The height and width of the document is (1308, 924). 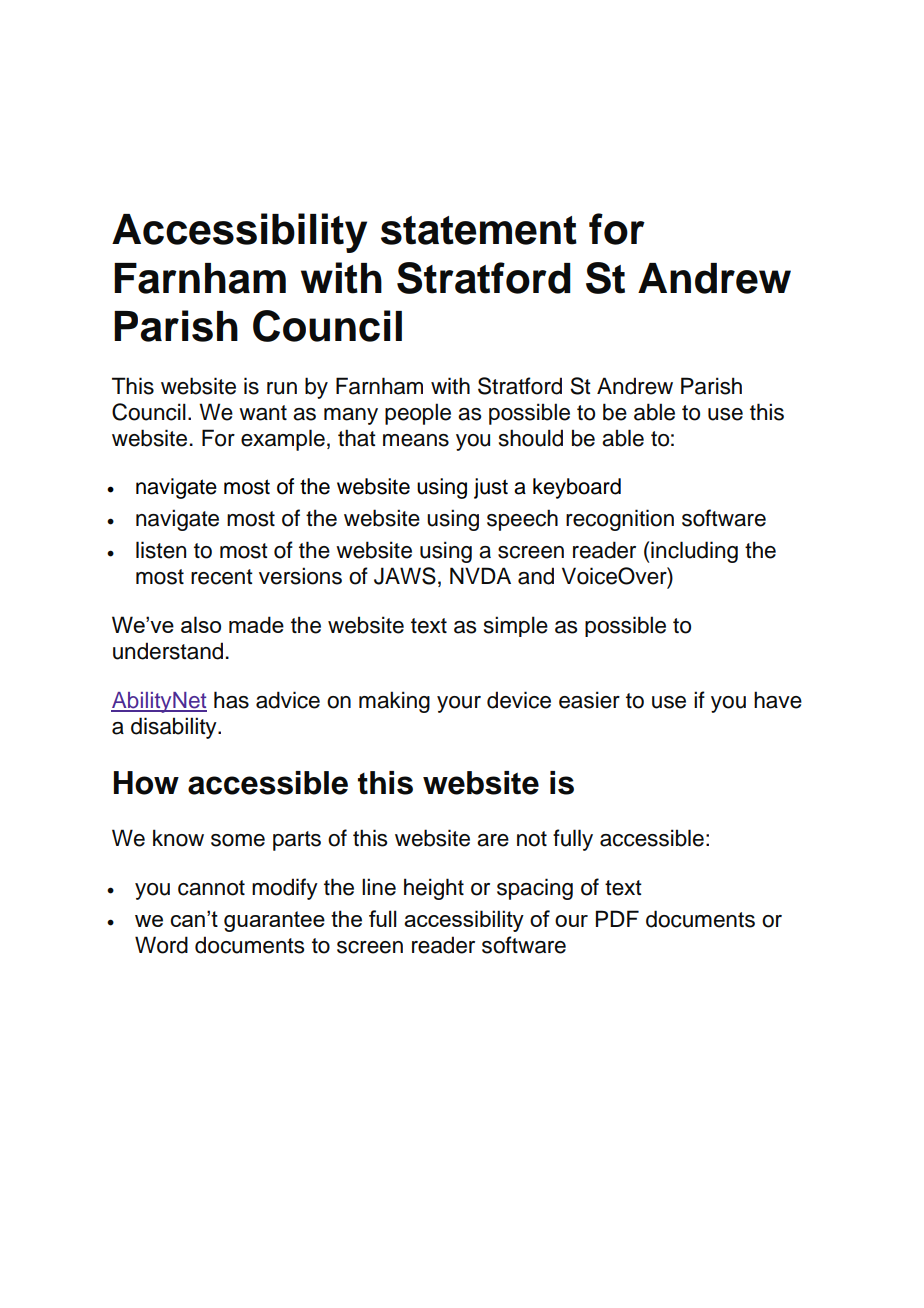 I want to click on height, so click(x=434, y=889).
